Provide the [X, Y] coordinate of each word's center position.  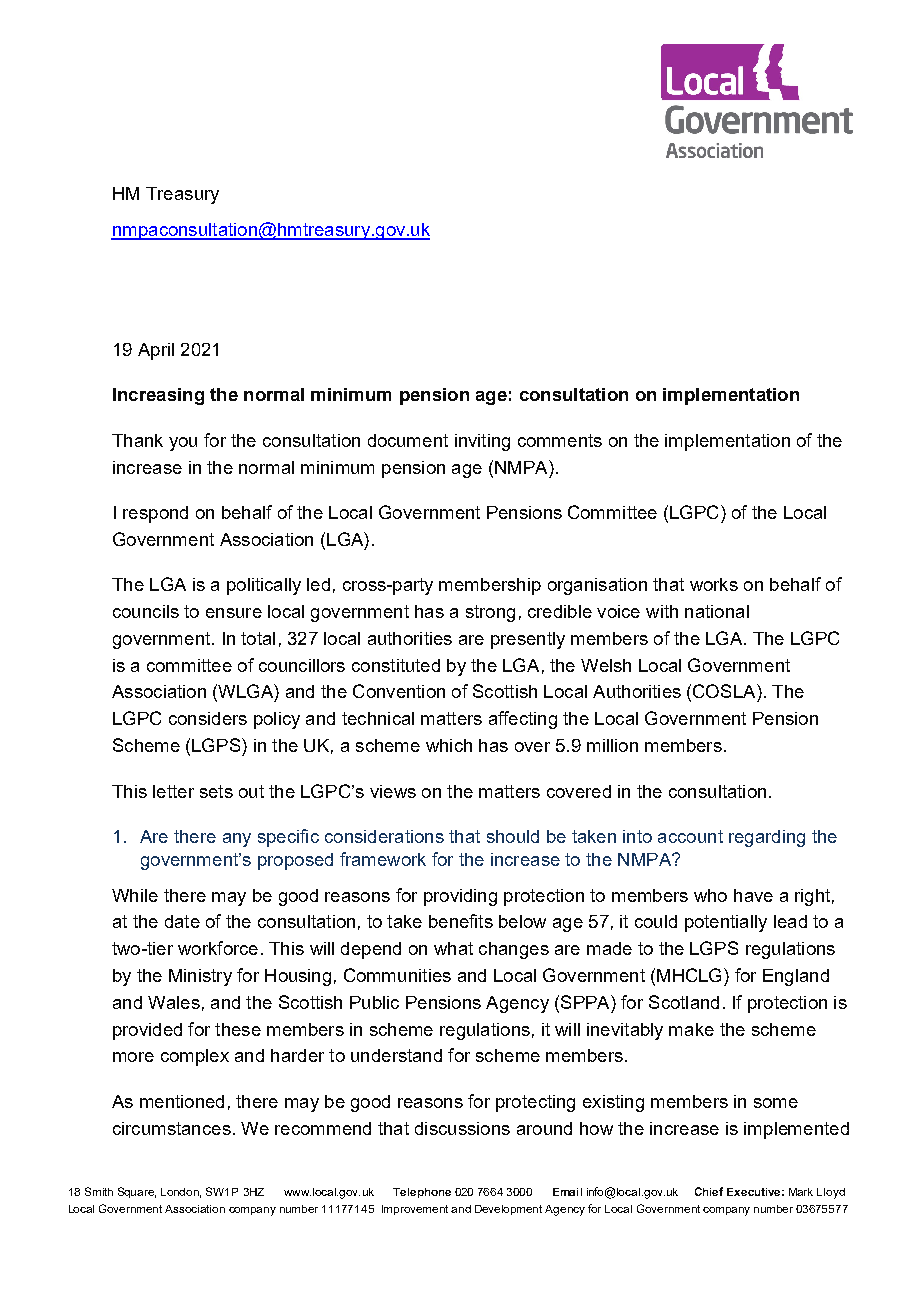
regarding [767, 838]
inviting [482, 442]
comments [560, 440]
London [181, 1193]
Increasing [158, 396]
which [449, 745]
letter [173, 791]
